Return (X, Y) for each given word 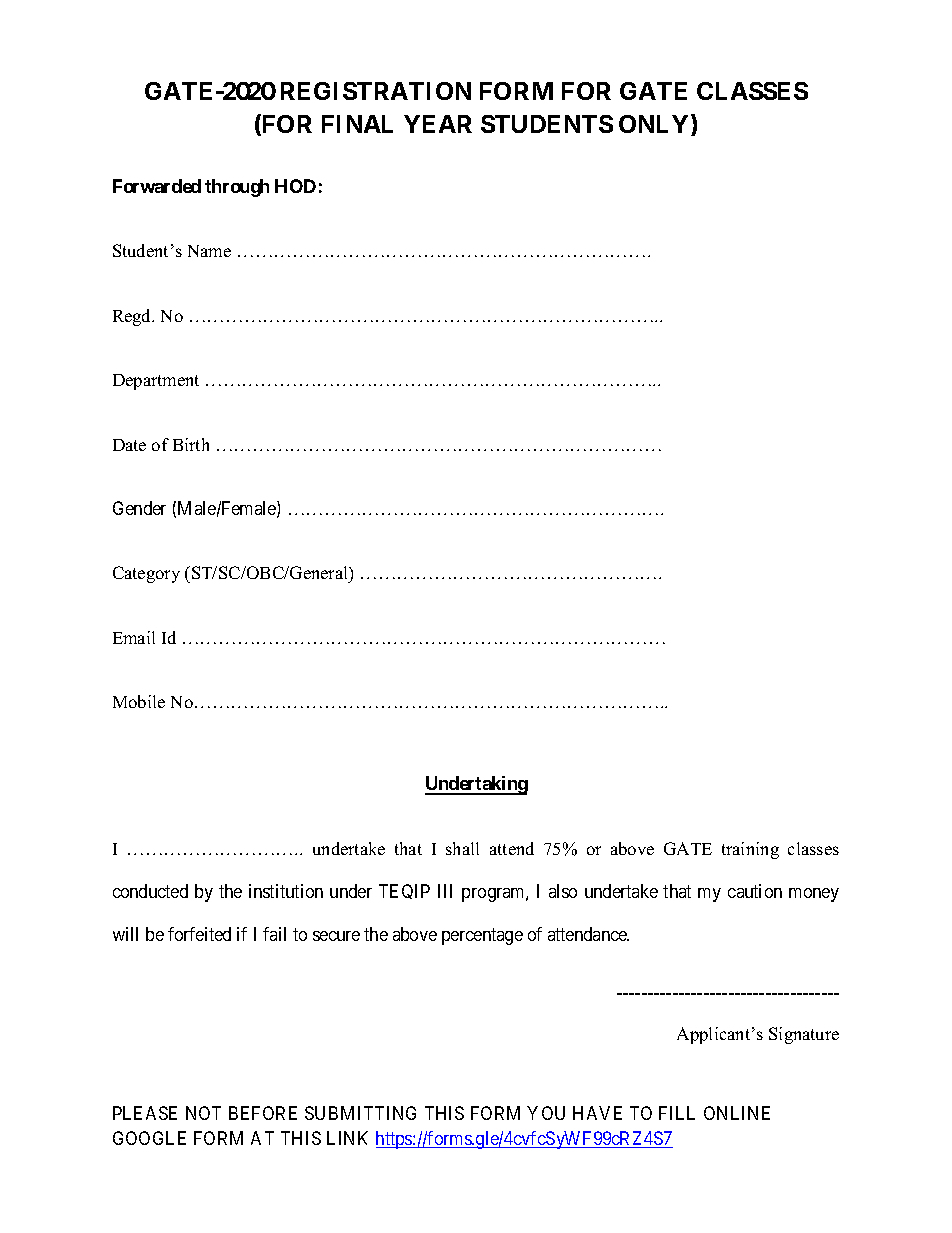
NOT (203, 1113)
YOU (546, 1113)
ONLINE (737, 1113)
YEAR (438, 124)
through (237, 188)
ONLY (655, 125)
